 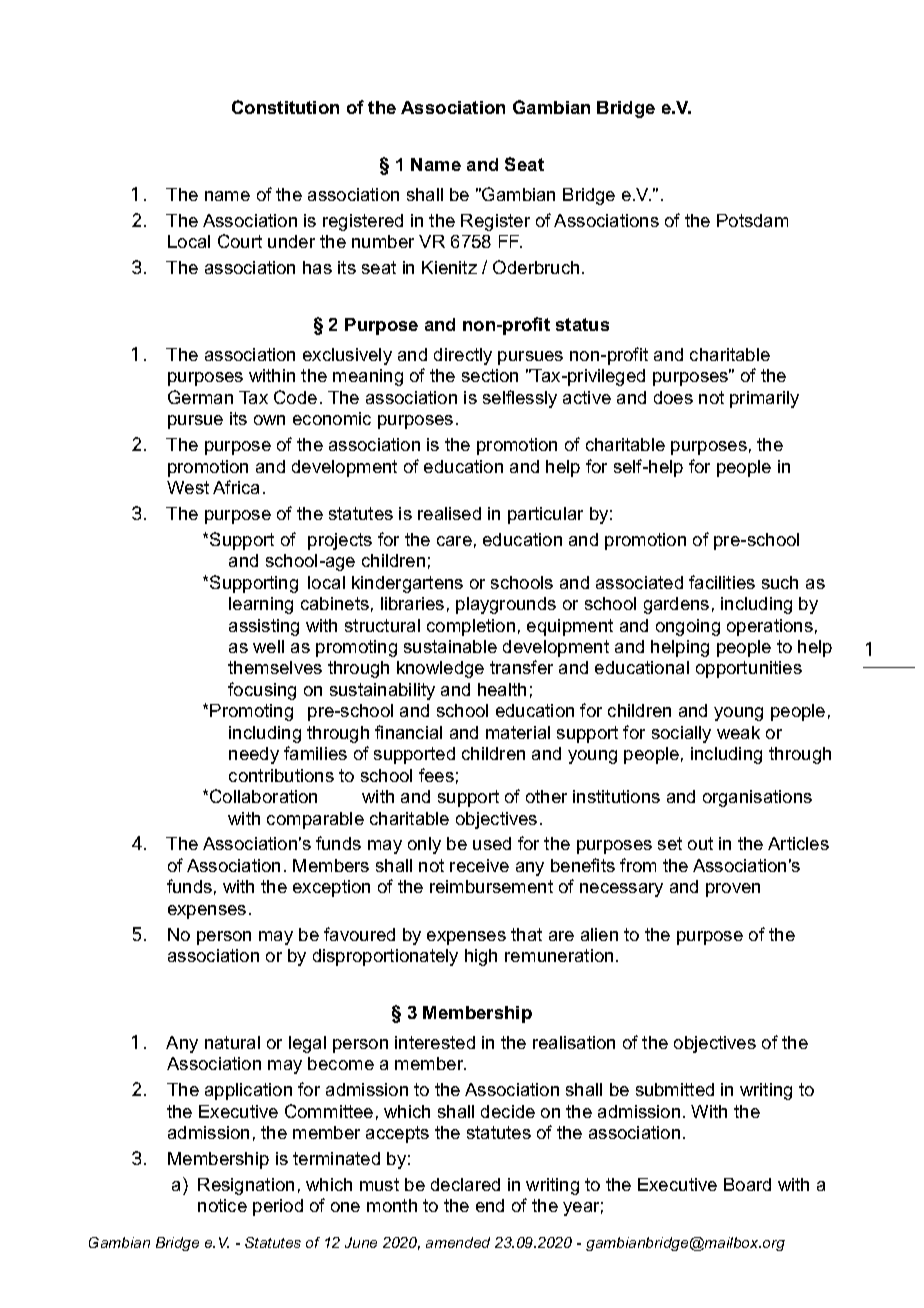 I want to click on number, so click(x=383, y=241).
